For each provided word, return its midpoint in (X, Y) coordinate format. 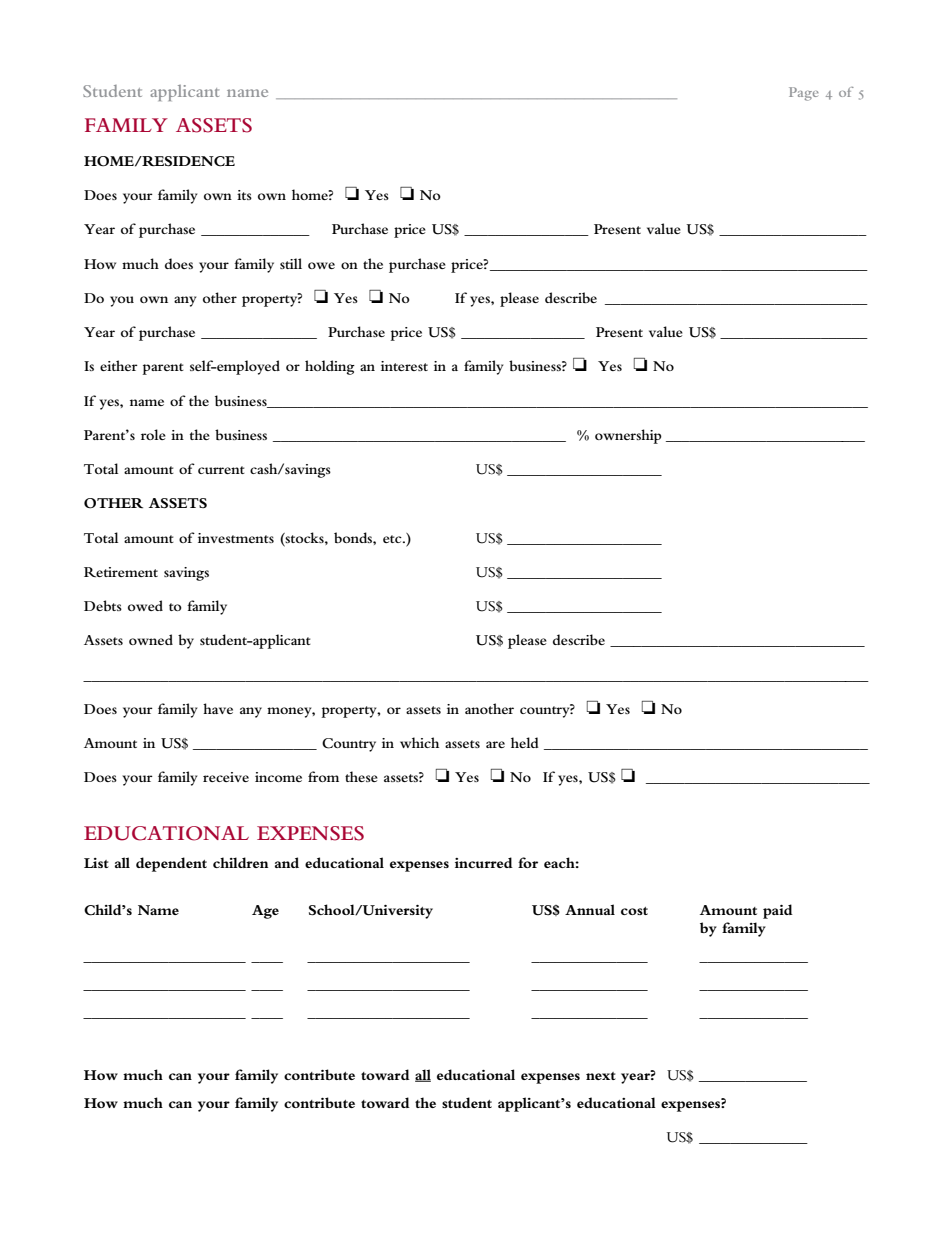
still (291, 263)
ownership (628, 436)
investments (236, 538)
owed (145, 605)
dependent (171, 864)
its (244, 195)
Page (804, 94)
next (601, 1076)
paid (778, 911)
